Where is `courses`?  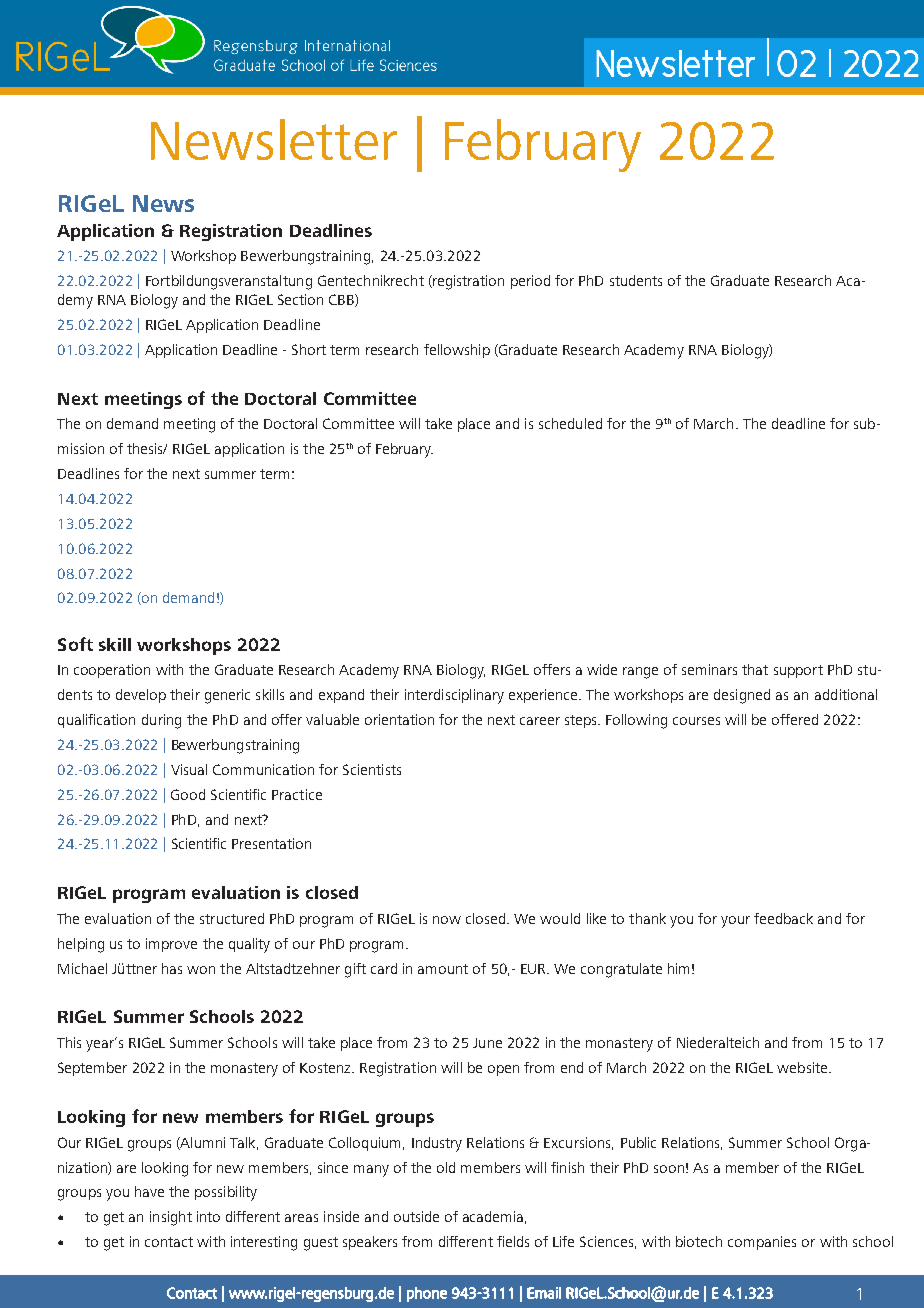
courses is located at coordinates (696, 721).
